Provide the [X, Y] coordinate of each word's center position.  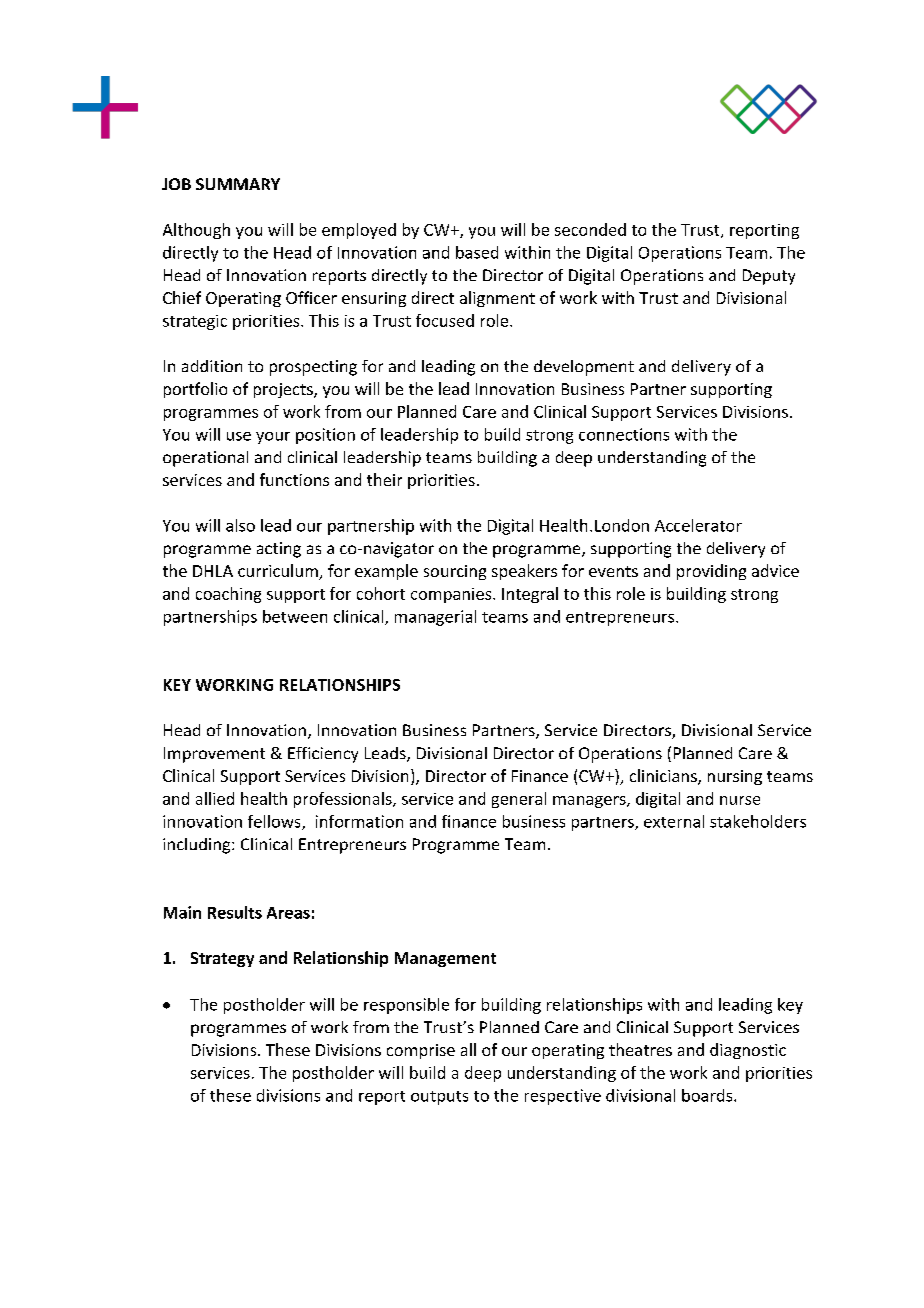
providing [711, 572]
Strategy [222, 959]
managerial [435, 618]
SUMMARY [238, 184]
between [295, 616]
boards [708, 1095]
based [477, 252]
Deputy [769, 277]
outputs [439, 1098]
